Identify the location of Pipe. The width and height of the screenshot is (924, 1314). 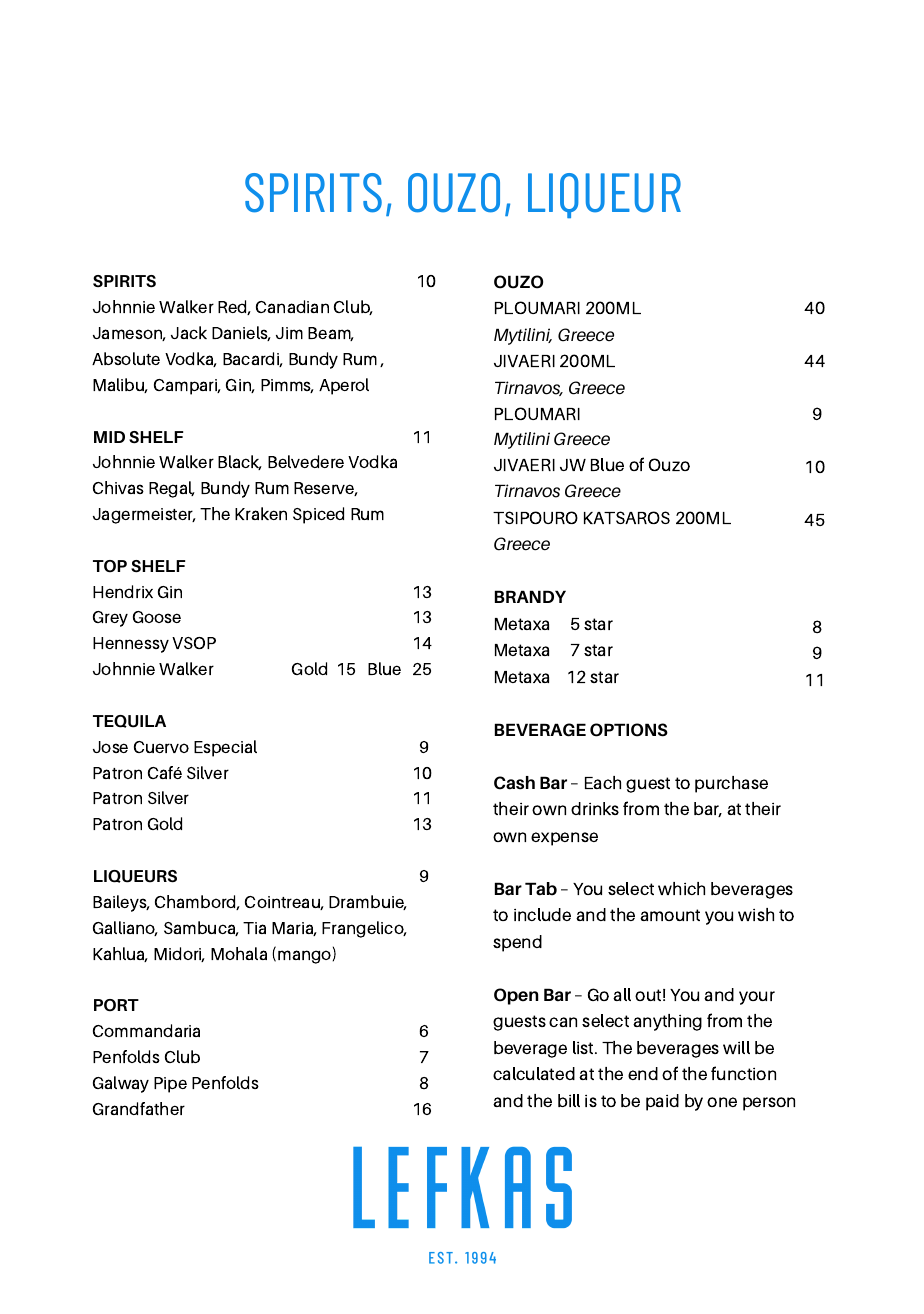
(170, 1085).
